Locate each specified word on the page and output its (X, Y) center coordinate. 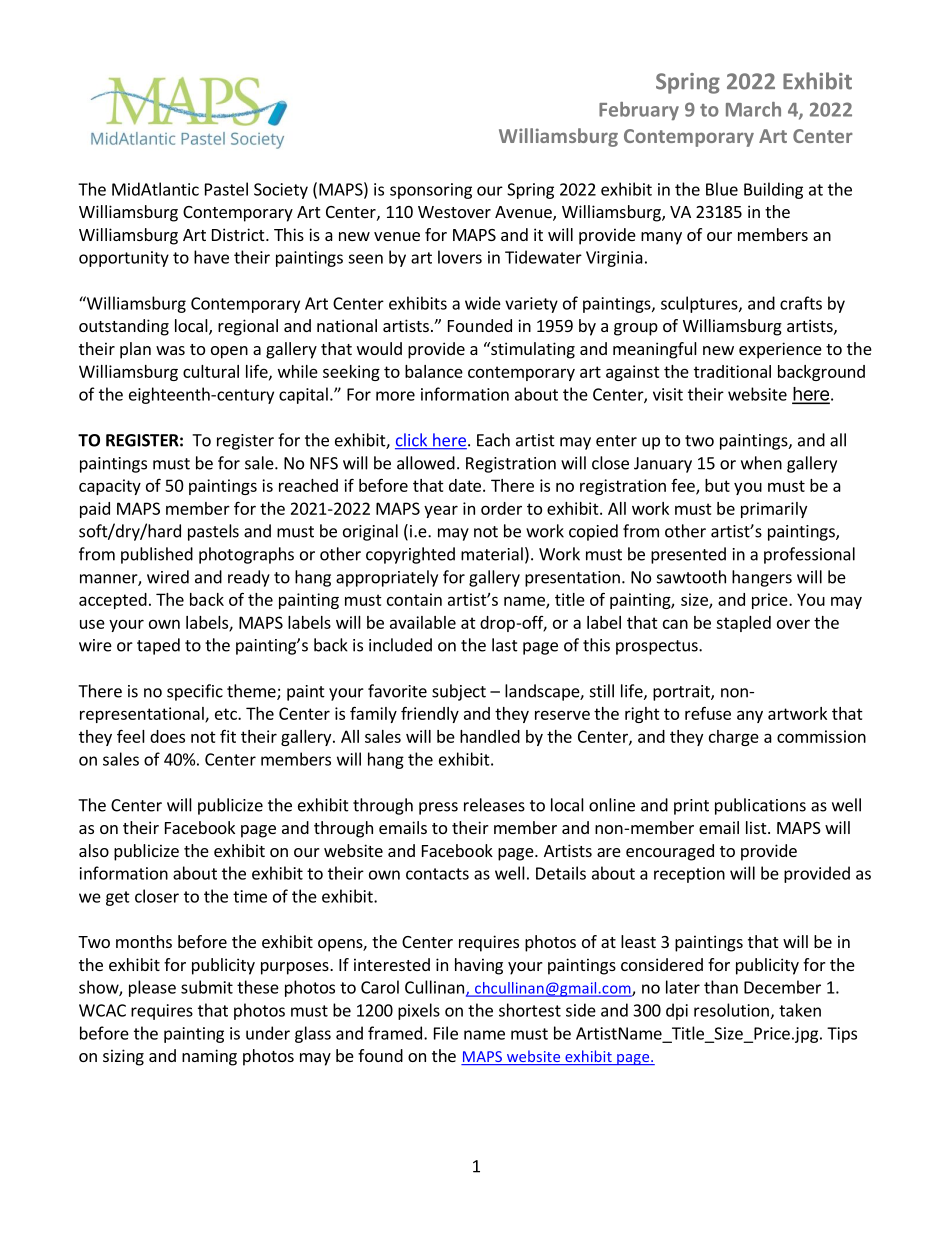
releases (494, 805)
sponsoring (431, 191)
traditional (732, 371)
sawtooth (691, 577)
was (170, 350)
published (157, 555)
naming (209, 1057)
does (167, 736)
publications (760, 806)
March (753, 109)
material (492, 554)
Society (281, 191)
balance (434, 371)
